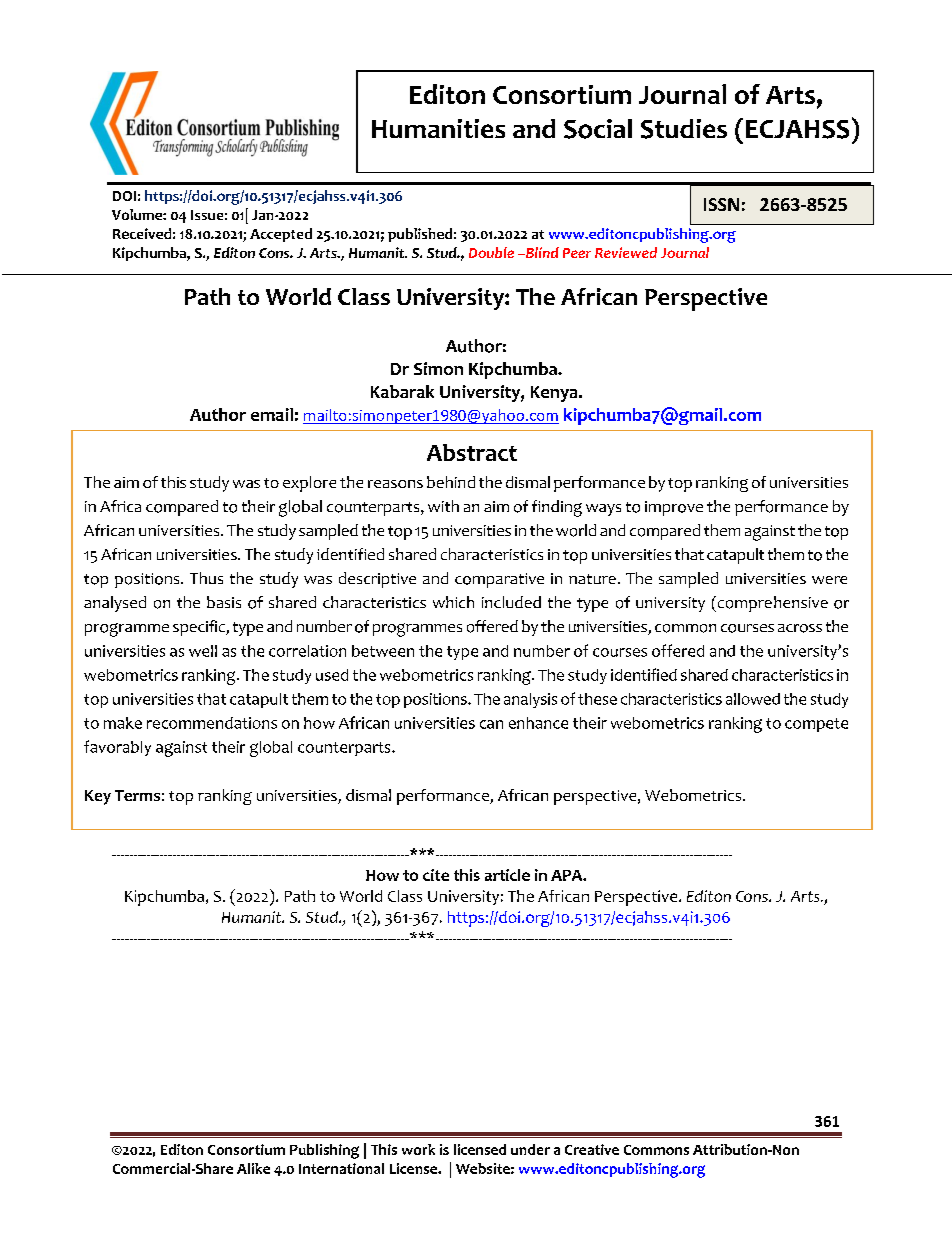  Describe the element at coordinates (253, 1168) in the screenshot. I see `Alike` at that location.
